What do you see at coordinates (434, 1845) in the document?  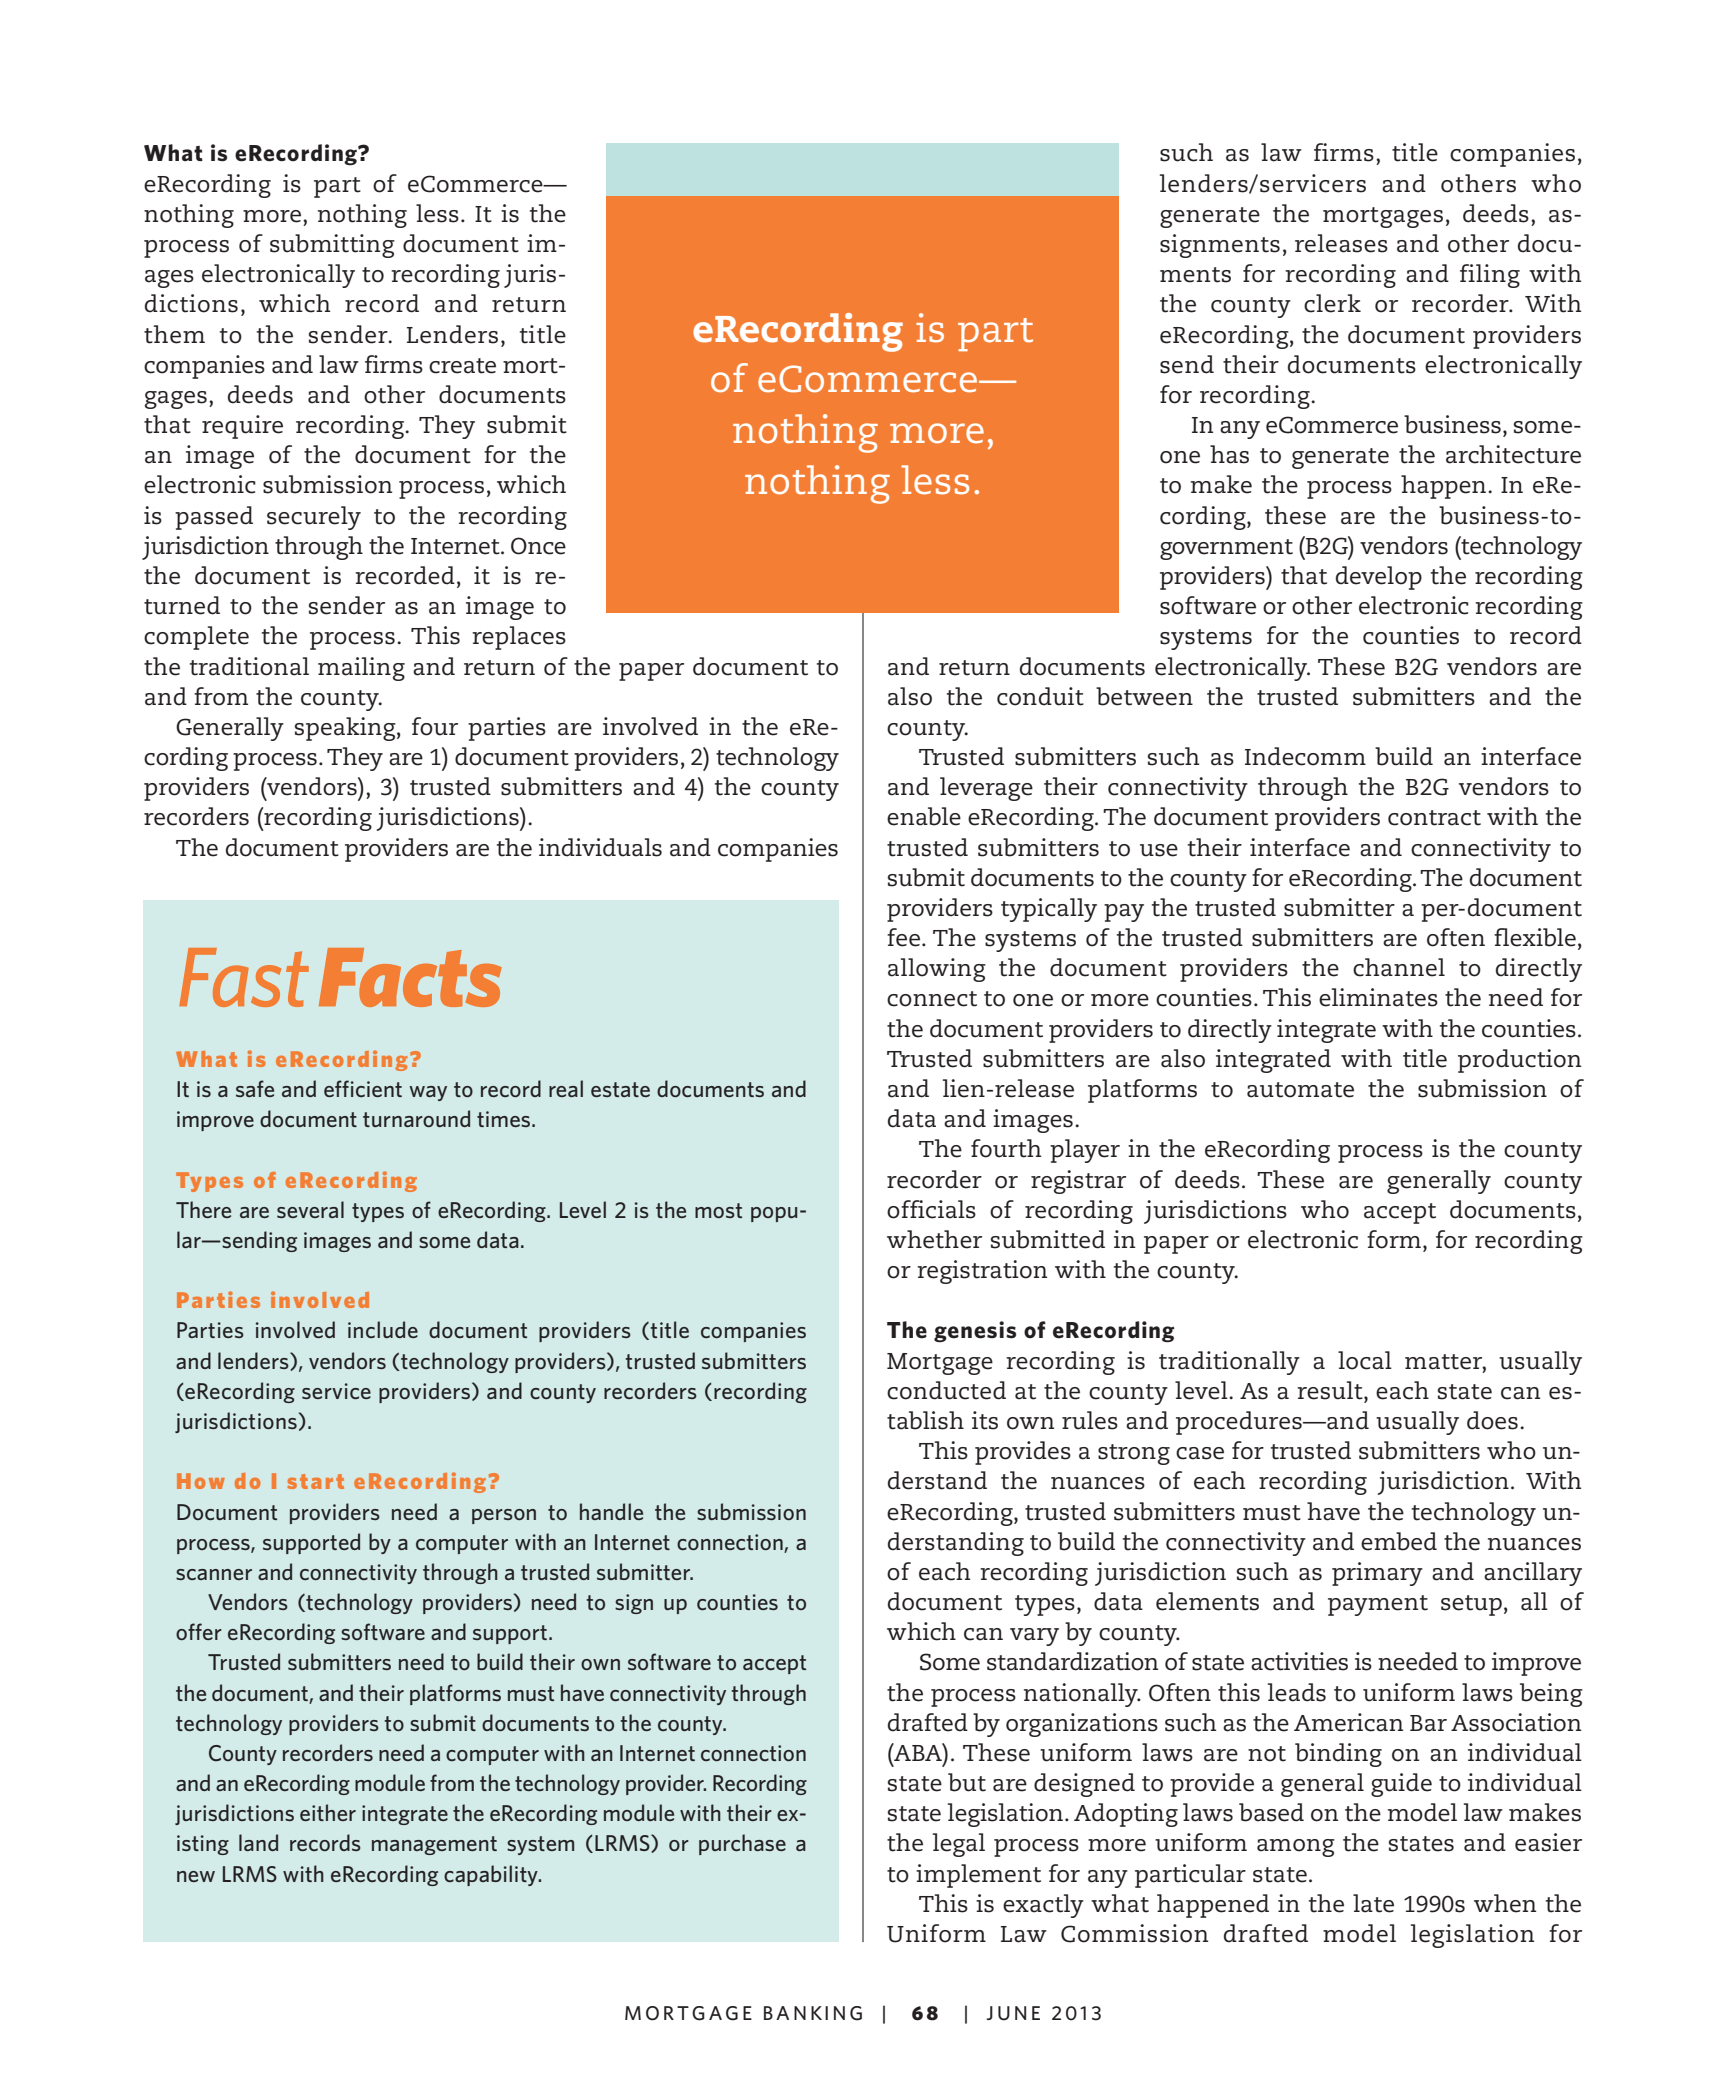 I see `management` at bounding box center [434, 1845].
